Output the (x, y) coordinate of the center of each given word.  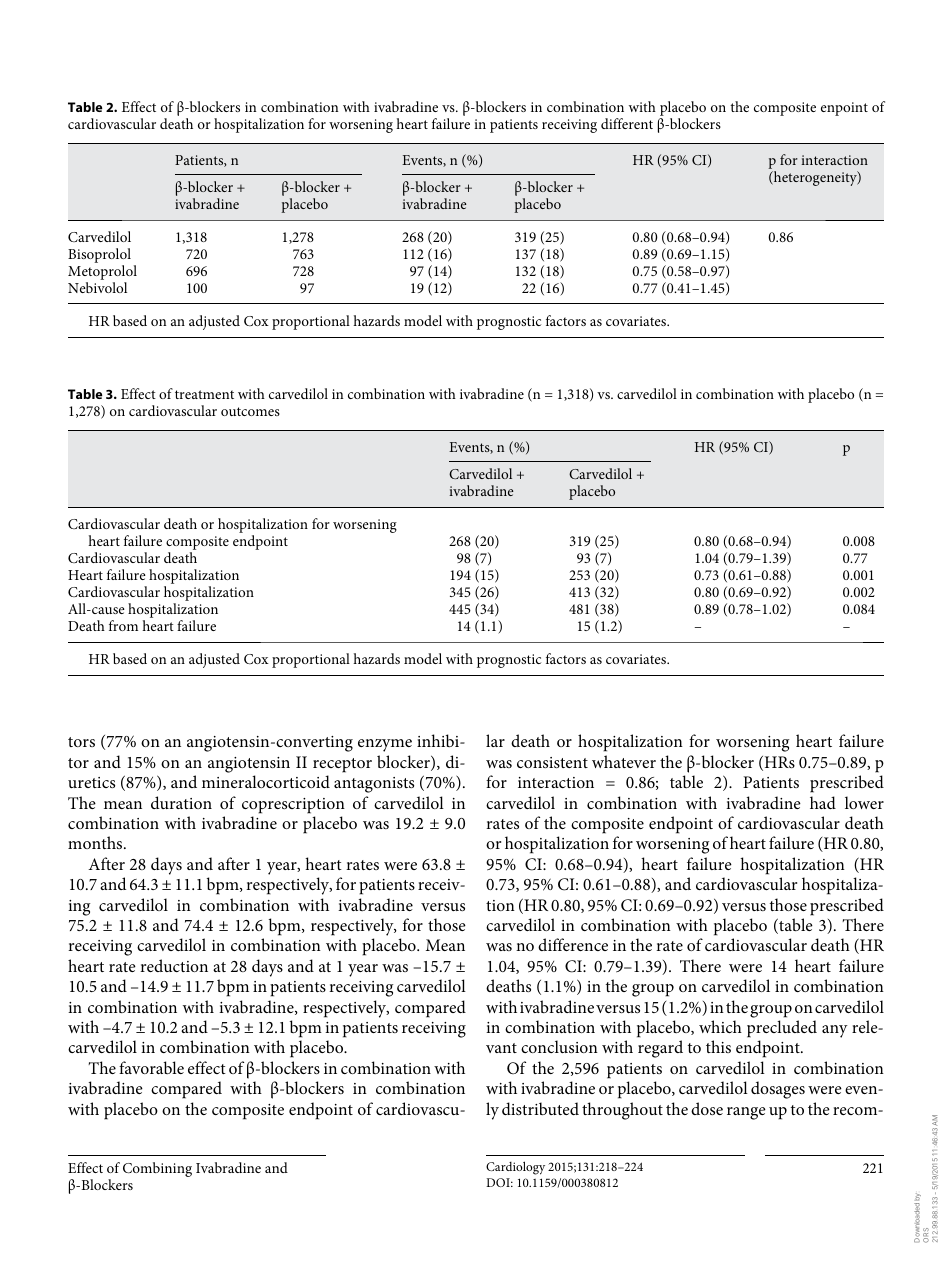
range (746, 1113)
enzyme (385, 745)
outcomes (250, 411)
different (627, 123)
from (123, 625)
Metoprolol (102, 272)
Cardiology (515, 1168)
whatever (624, 761)
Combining (157, 1169)
